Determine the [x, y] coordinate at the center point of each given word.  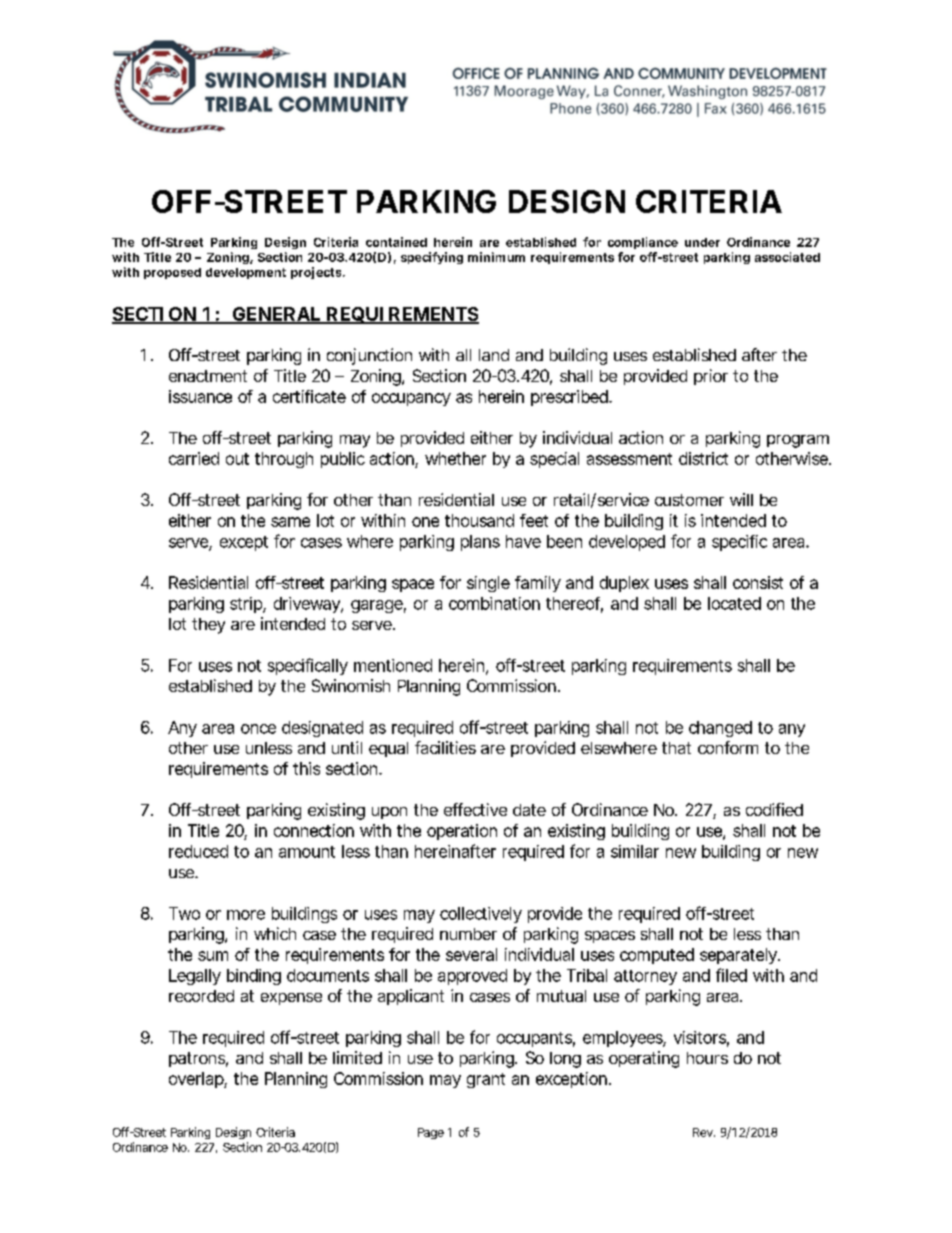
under [702, 242]
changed [720, 729]
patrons [198, 1059]
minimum [496, 257]
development [246, 273]
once [258, 729]
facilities [445, 747]
